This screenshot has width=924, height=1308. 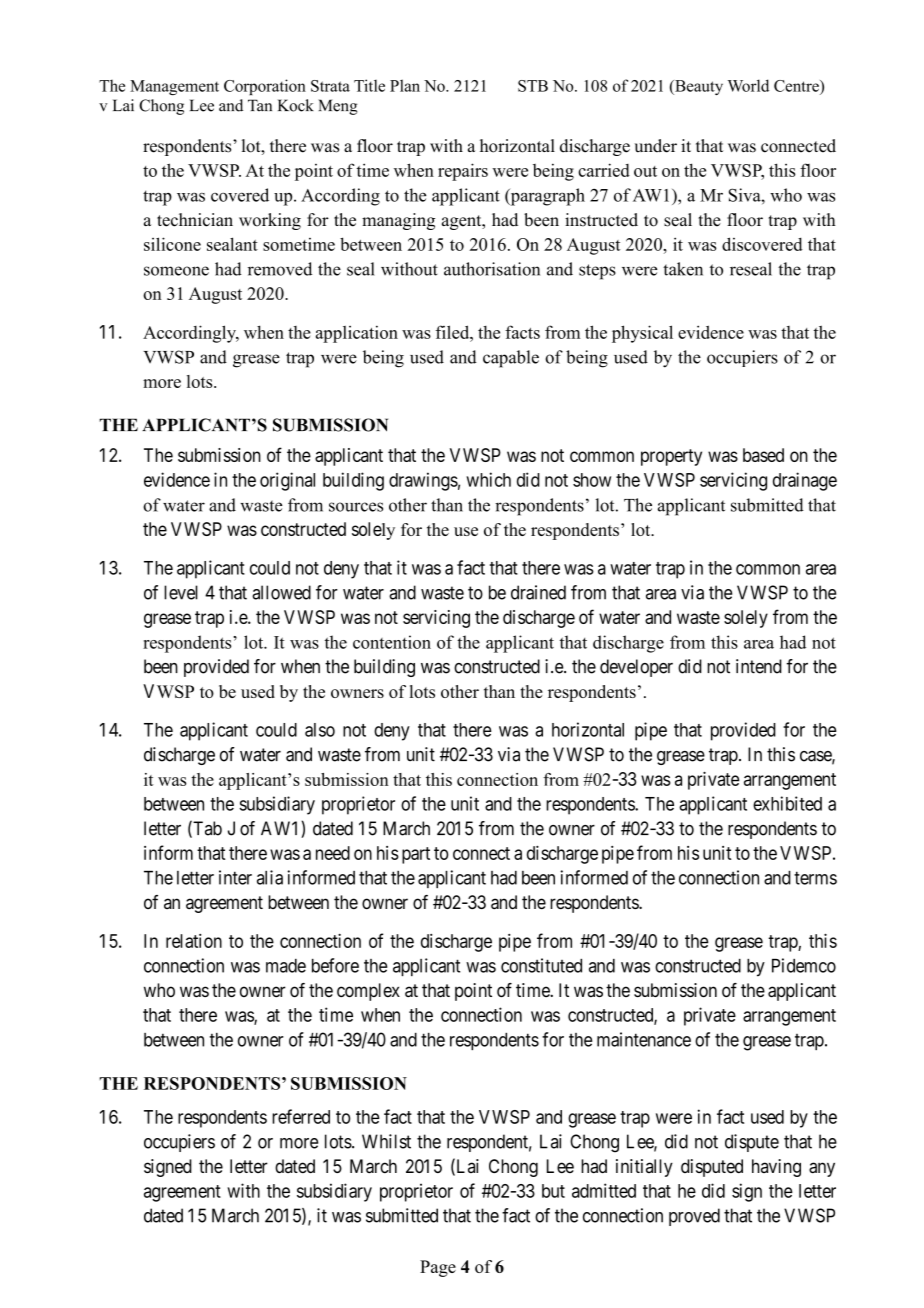 I want to click on Tan, so click(x=260, y=105).
